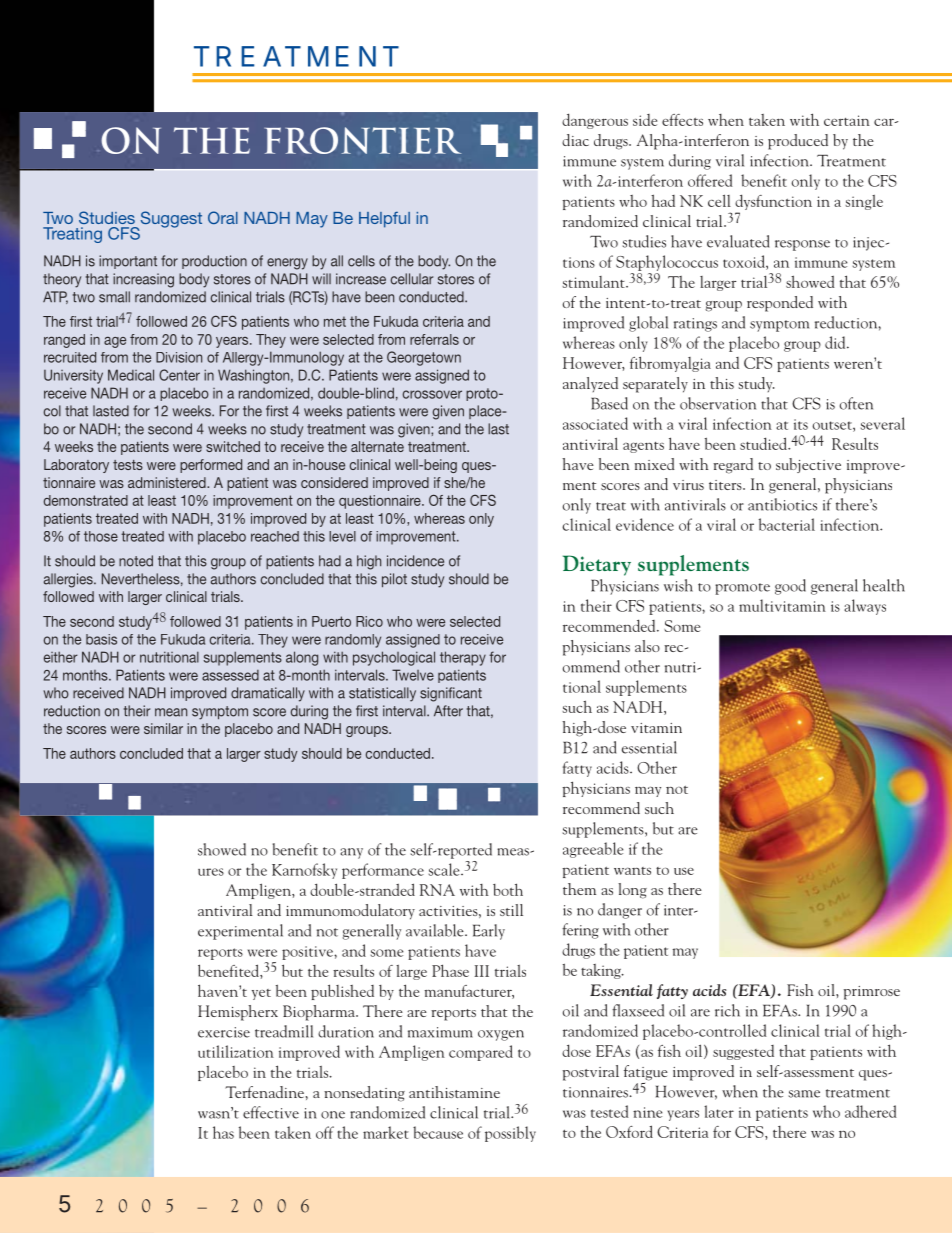  Describe the element at coordinates (448, 711) in the screenshot. I see `After` at that location.
